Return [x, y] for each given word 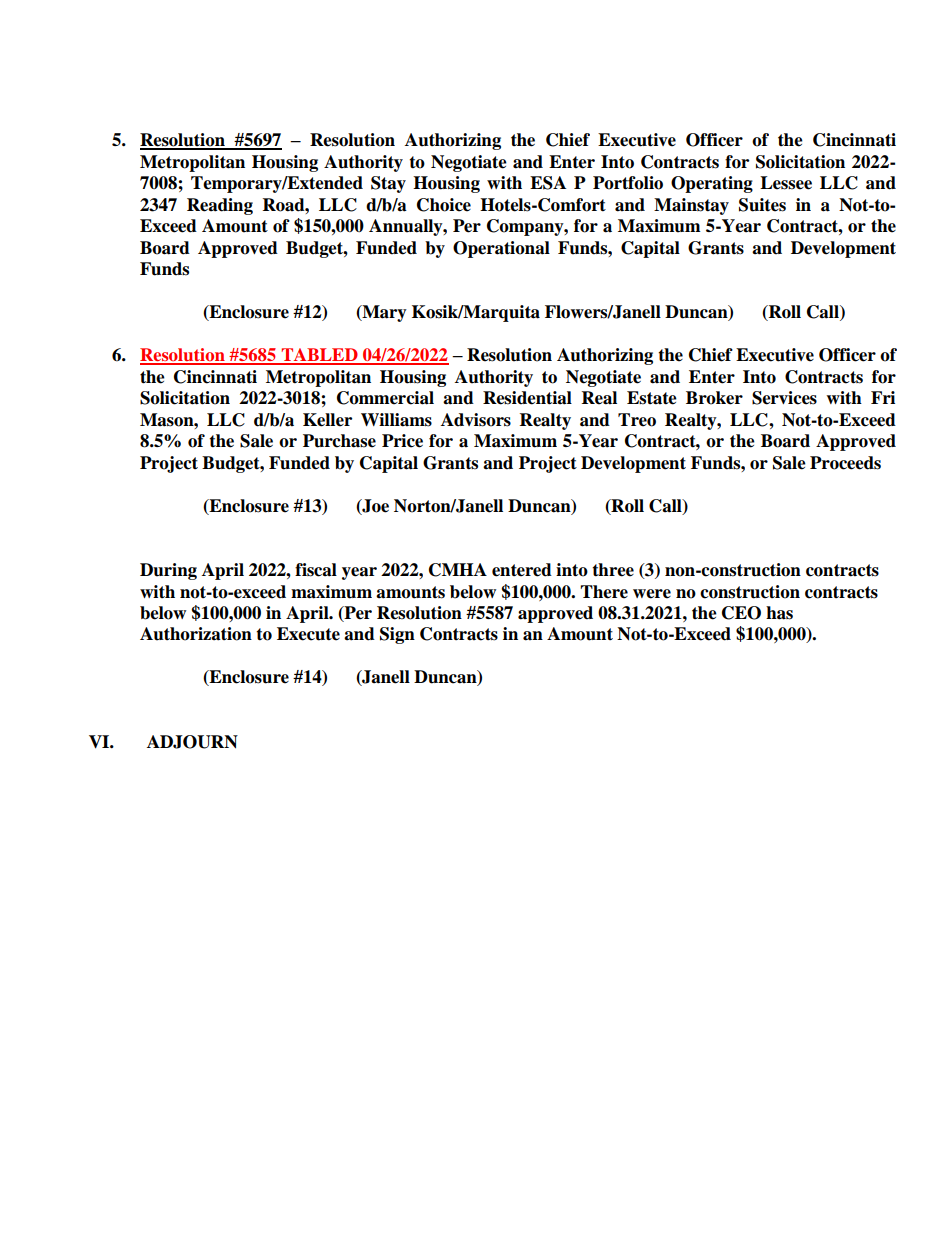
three [613, 570]
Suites [762, 205]
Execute [308, 634]
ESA [548, 183]
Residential [527, 398]
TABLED [320, 356]
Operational [501, 249]
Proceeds [845, 463]
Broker [714, 398]
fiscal [316, 570]
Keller [327, 420]
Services [784, 398]
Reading [220, 206]
